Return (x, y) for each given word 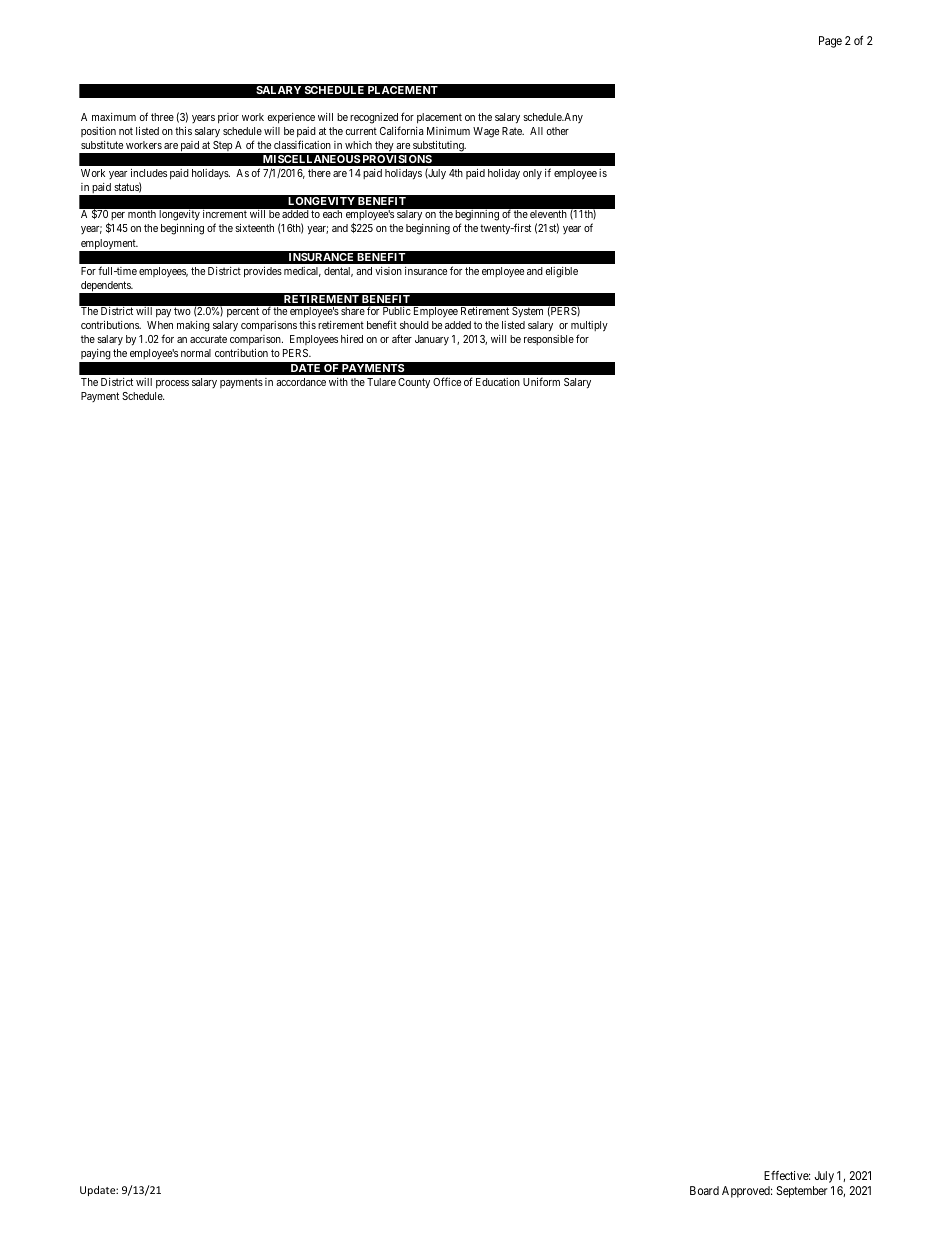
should (414, 325)
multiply (589, 328)
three (162, 117)
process (172, 384)
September (802, 1192)
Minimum (448, 131)
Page (830, 42)
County (414, 383)
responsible (549, 340)
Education (498, 382)
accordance (301, 382)
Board (704, 1190)
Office (447, 381)
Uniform (541, 381)
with (338, 382)
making (193, 326)
